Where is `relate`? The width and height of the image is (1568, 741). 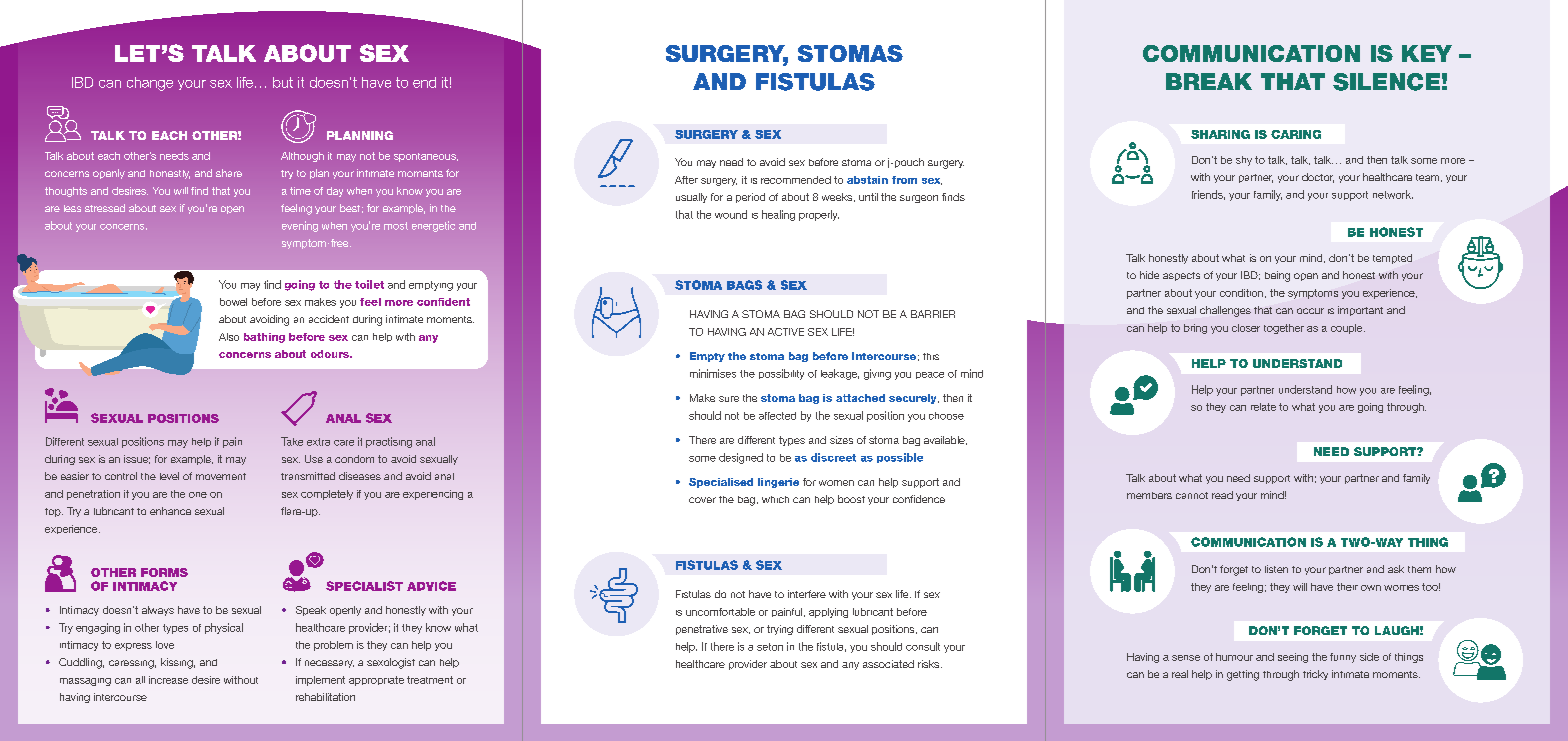 relate is located at coordinates (1263, 407).
